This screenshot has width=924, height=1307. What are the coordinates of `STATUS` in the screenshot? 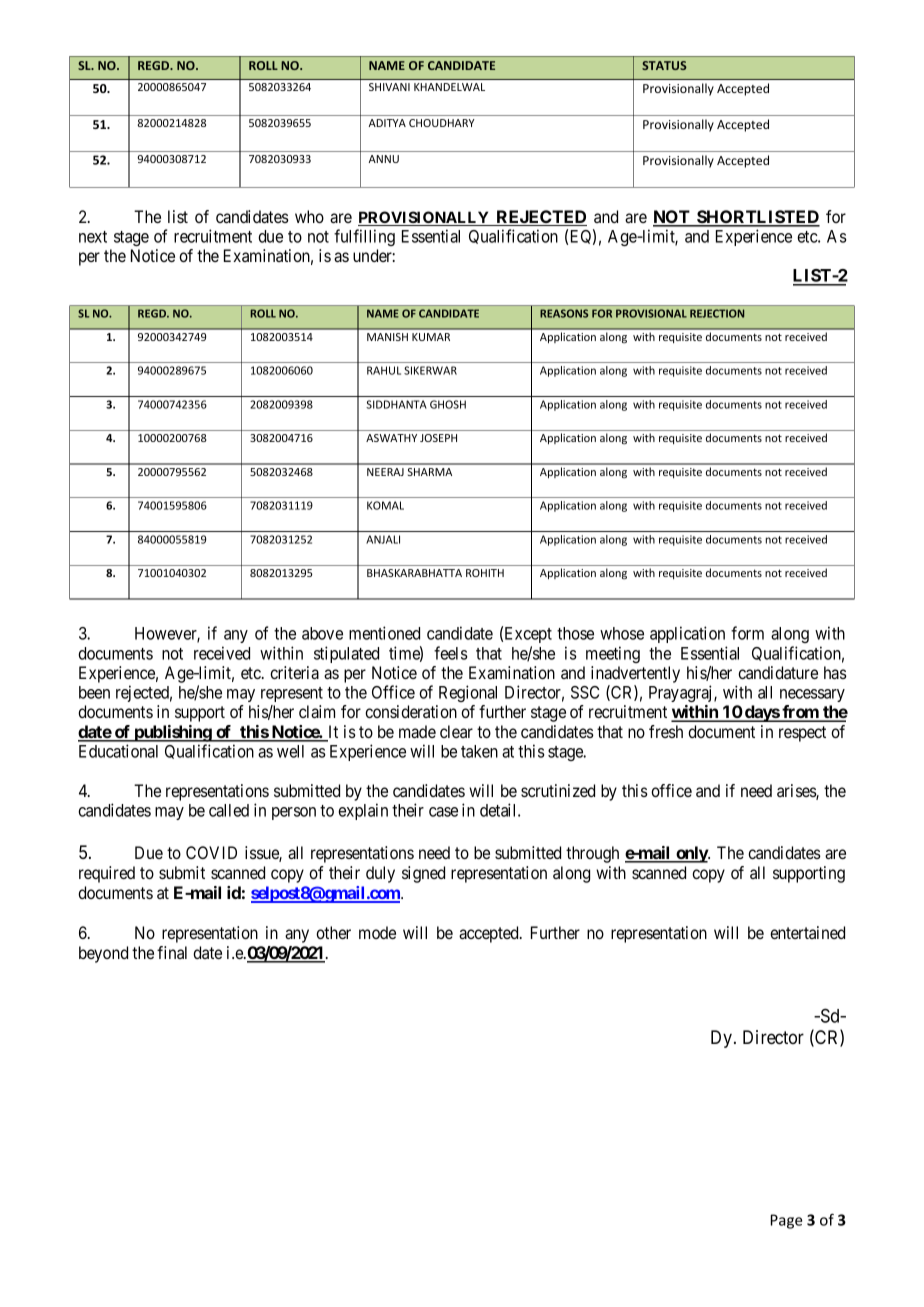 It's located at (664, 65).
